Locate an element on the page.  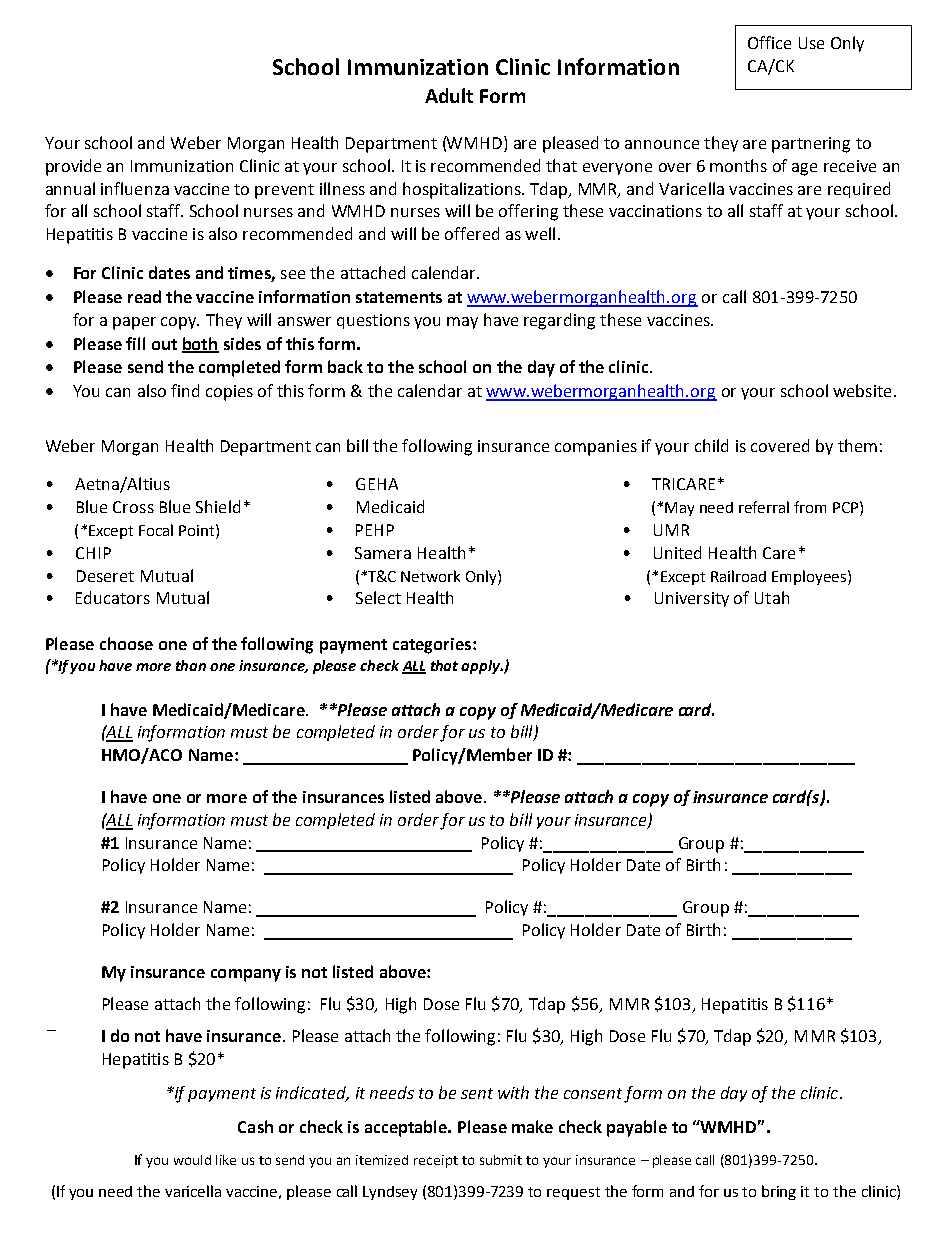
Adult is located at coordinates (449, 95).
